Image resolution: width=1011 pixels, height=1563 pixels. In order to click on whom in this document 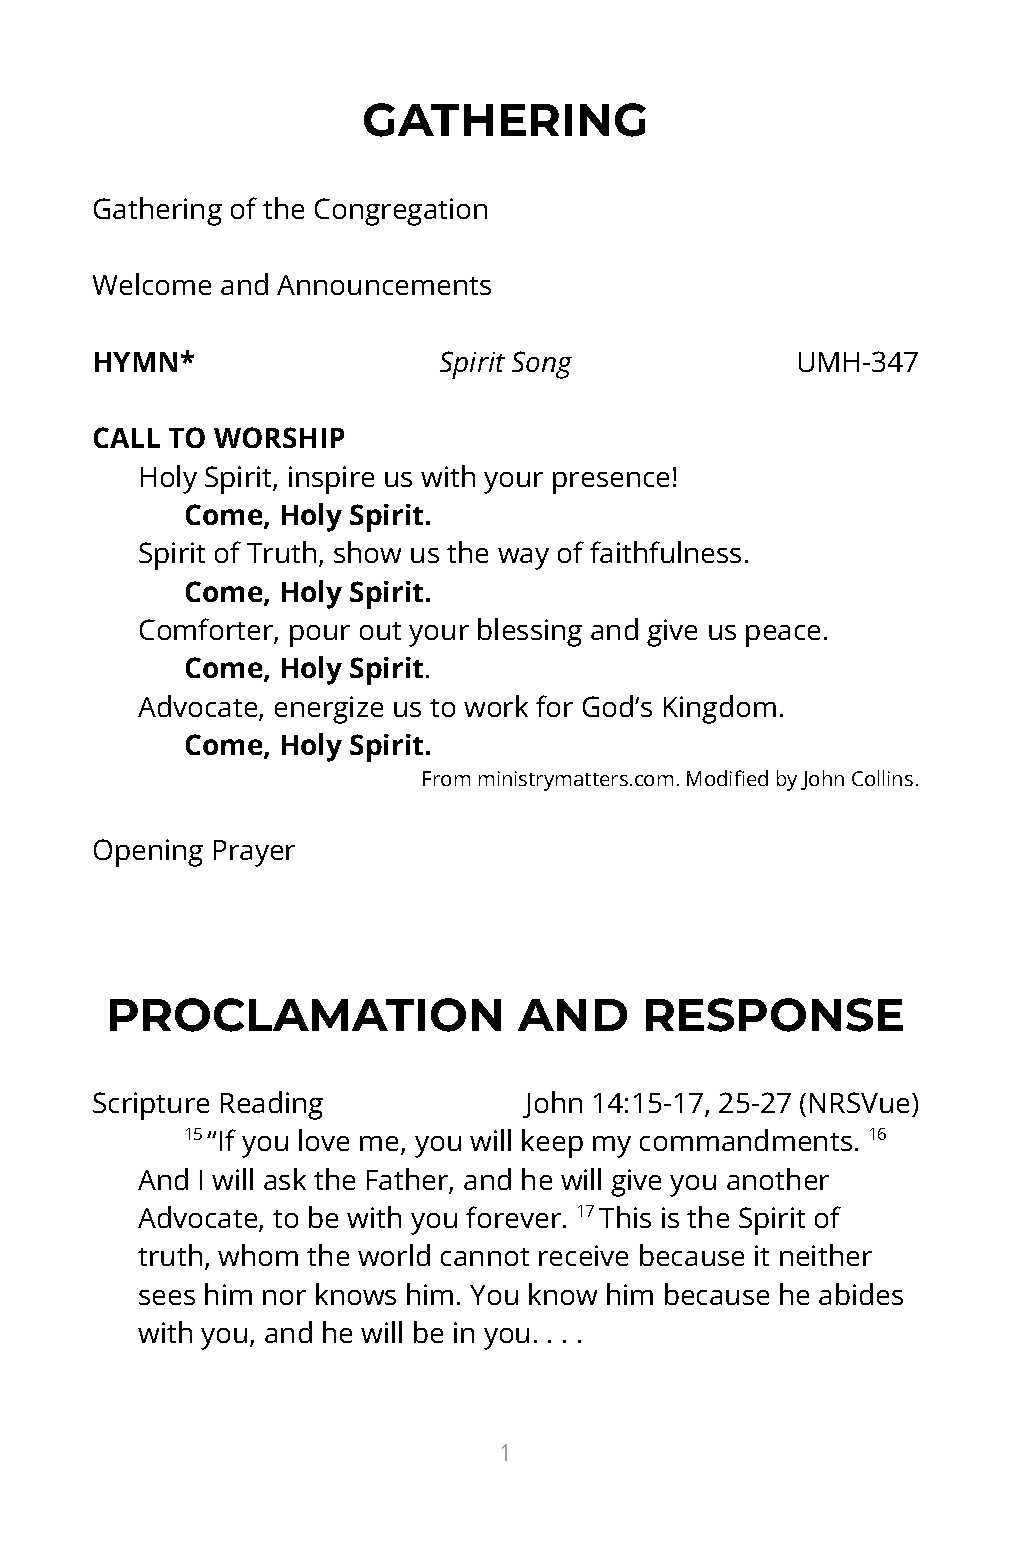, I will do `click(258, 1255)`.
